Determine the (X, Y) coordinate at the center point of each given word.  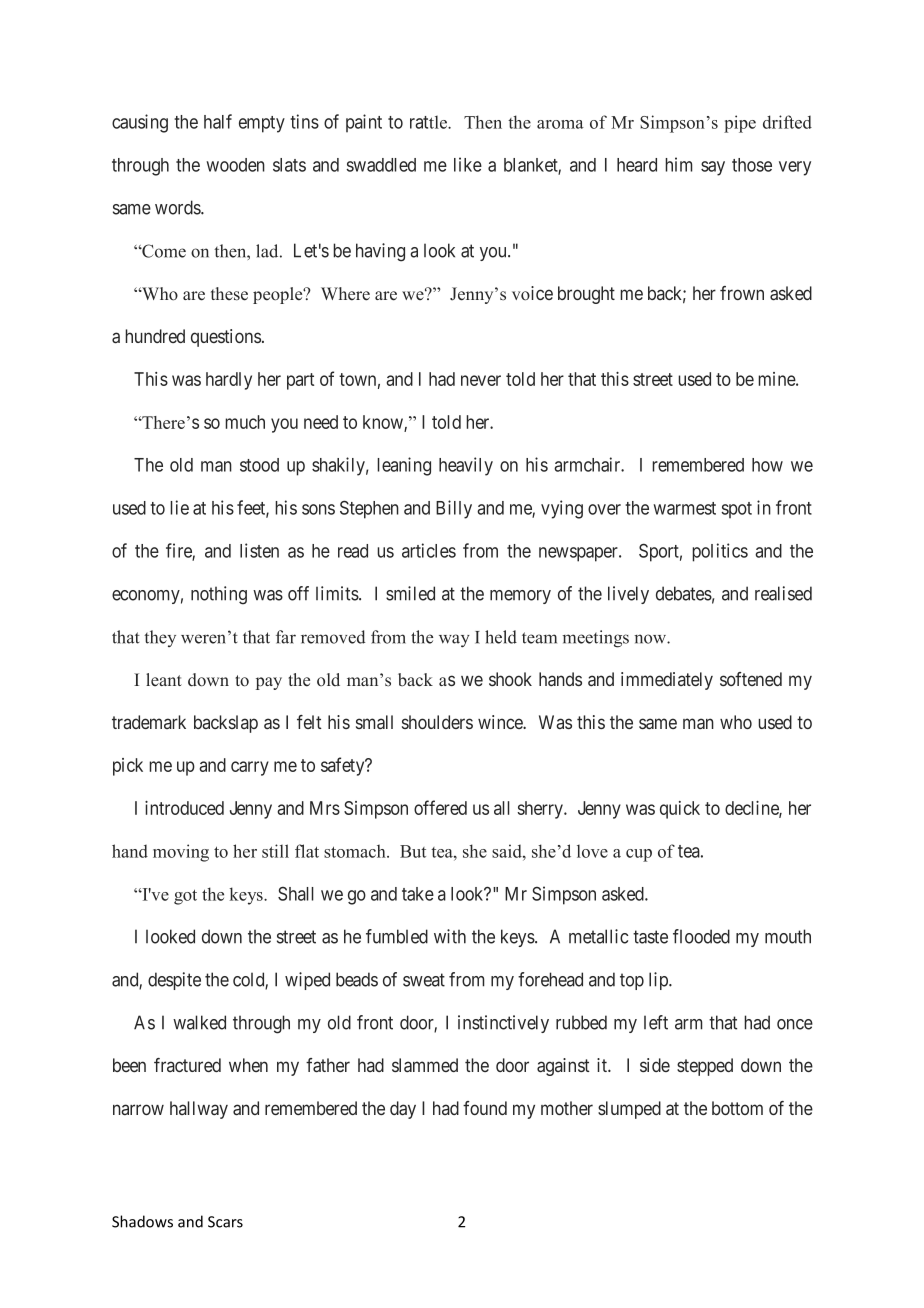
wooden (235, 165)
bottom (737, 1108)
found (485, 1108)
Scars (225, 1222)
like (468, 164)
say (713, 168)
